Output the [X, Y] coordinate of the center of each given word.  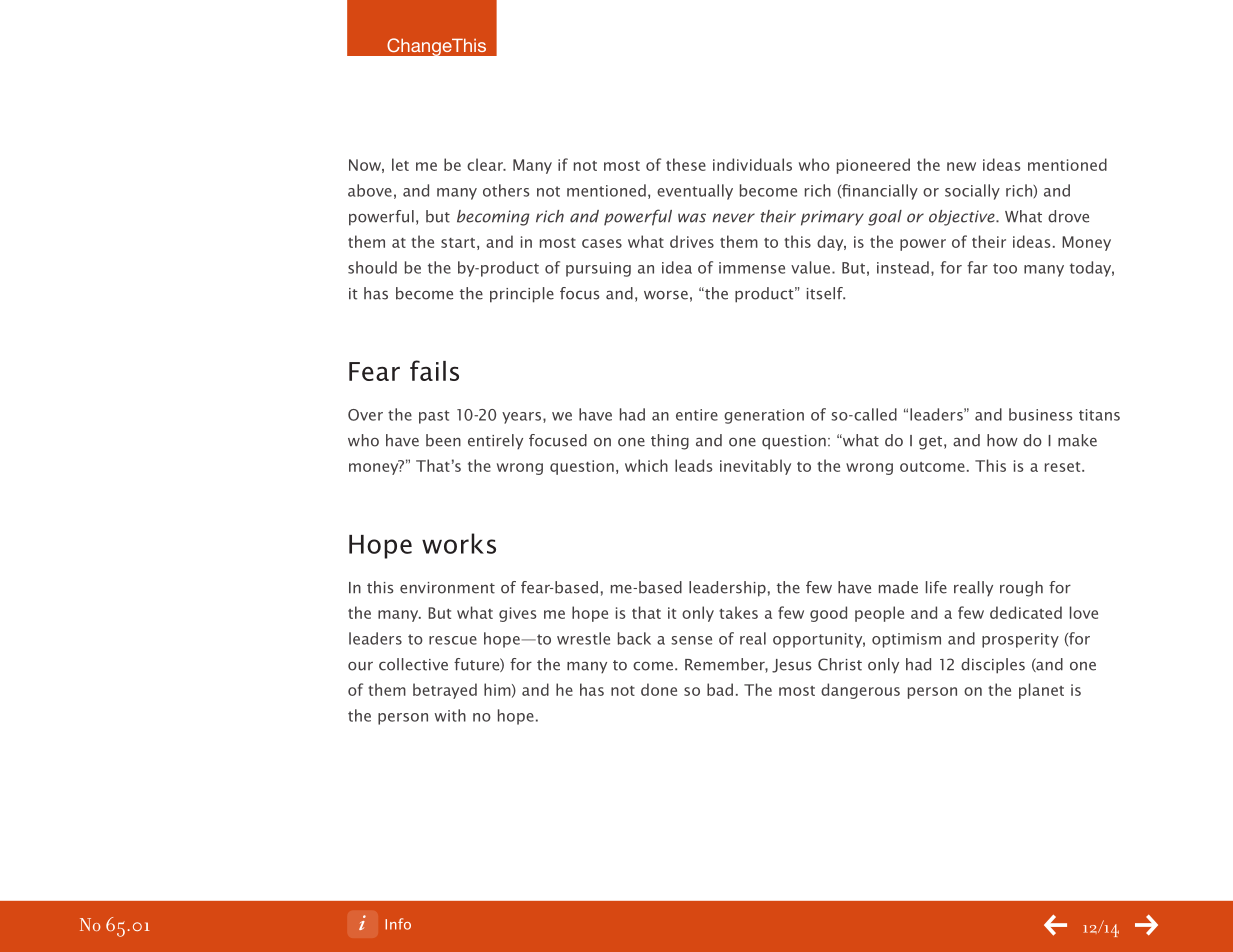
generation [764, 416]
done [659, 689]
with [450, 715]
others [506, 190]
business [1040, 414]
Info [398, 924]
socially [972, 192]
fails [434, 370]
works [459, 543]
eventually [695, 192]
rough [1021, 589]
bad [720, 689]
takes [738, 612]
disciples [993, 666]
